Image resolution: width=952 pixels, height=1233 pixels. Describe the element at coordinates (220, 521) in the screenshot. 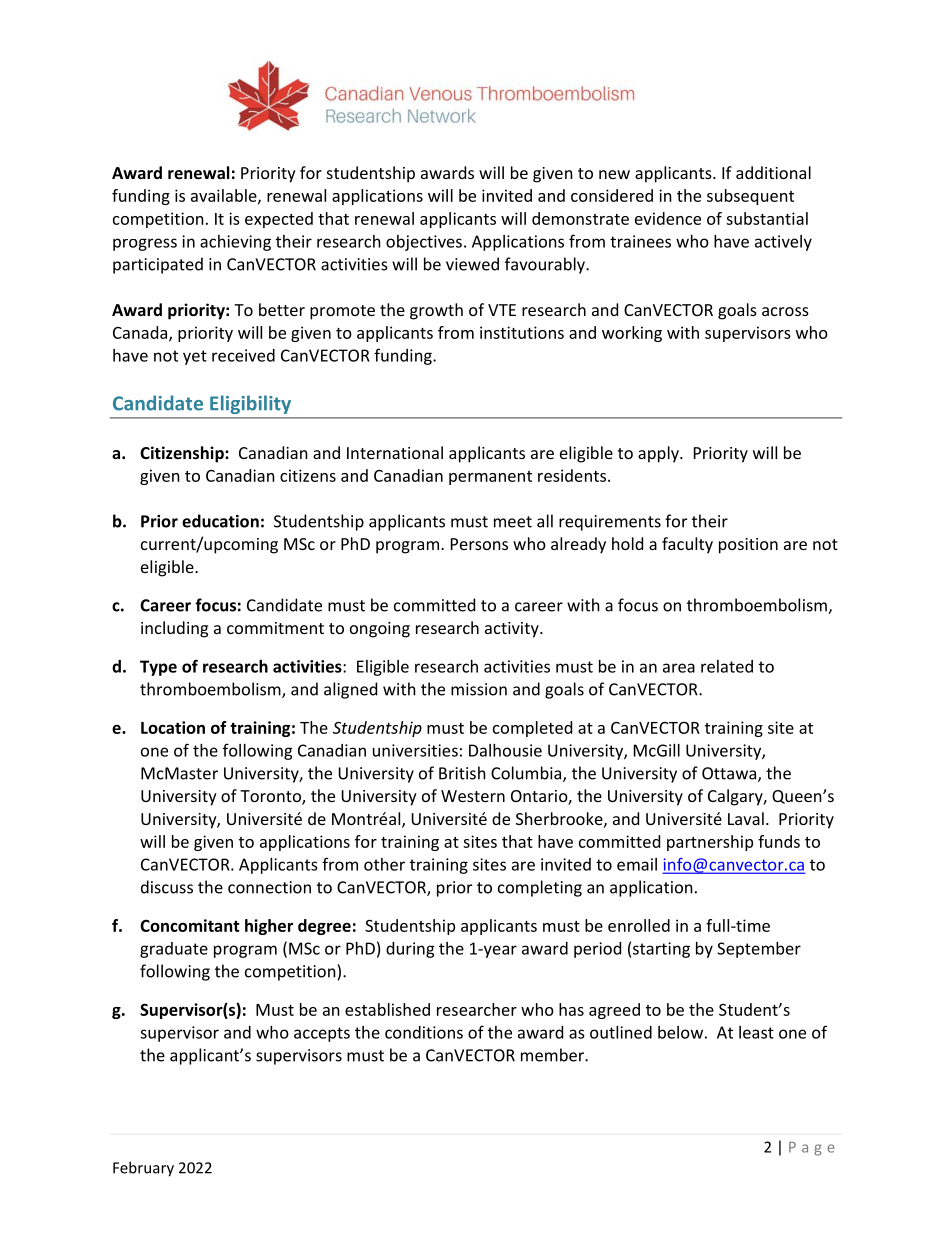

I see `education` at that location.
